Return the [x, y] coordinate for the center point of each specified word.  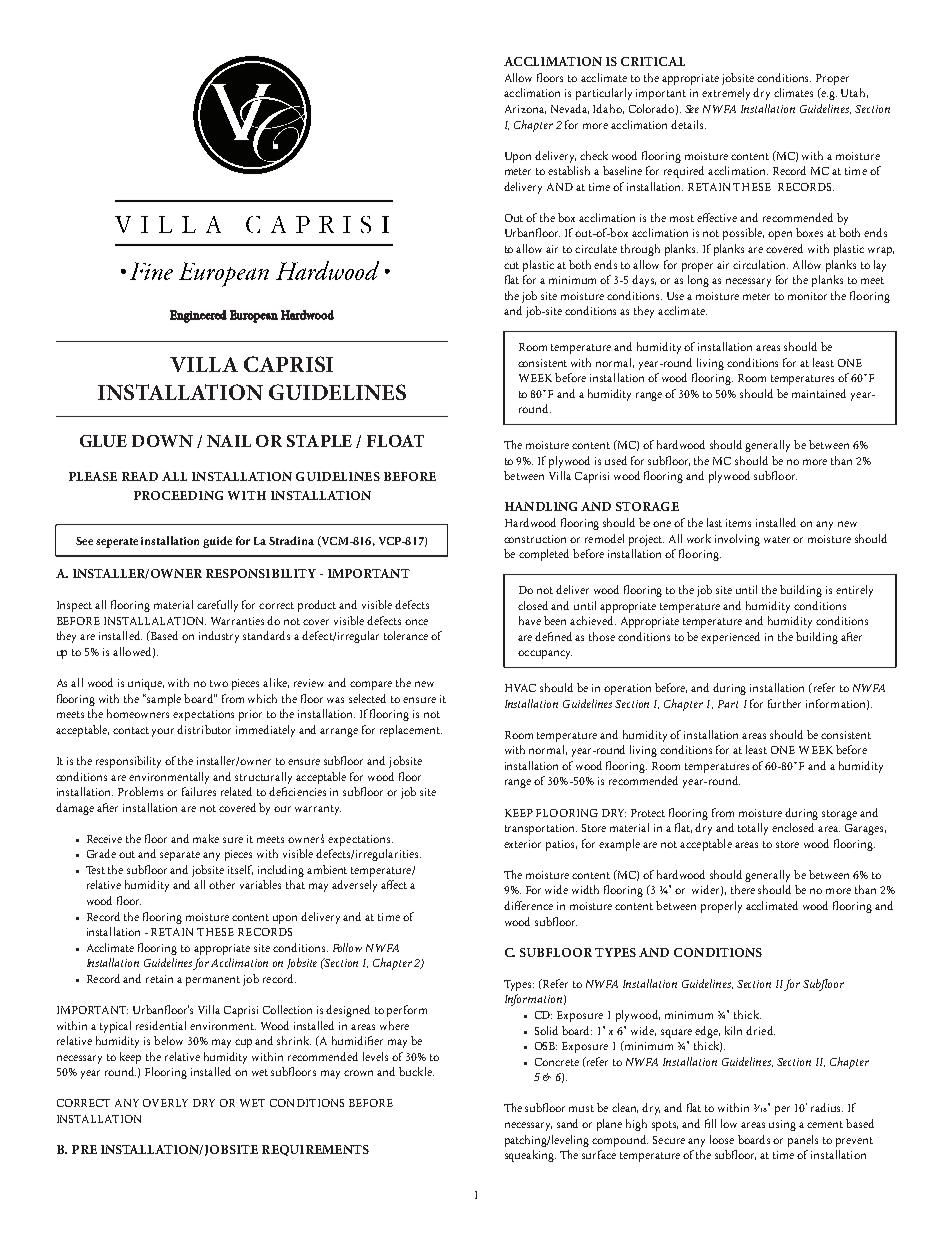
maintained [819, 393]
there [743, 889]
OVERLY [165, 1103]
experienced [730, 638]
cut [511, 265]
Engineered [198, 316]
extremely [728, 94]
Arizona [525, 109]
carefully [217, 606]
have [530, 620]
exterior [522, 844]
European [254, 316]
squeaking [530, 1156]
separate [180, 856]
